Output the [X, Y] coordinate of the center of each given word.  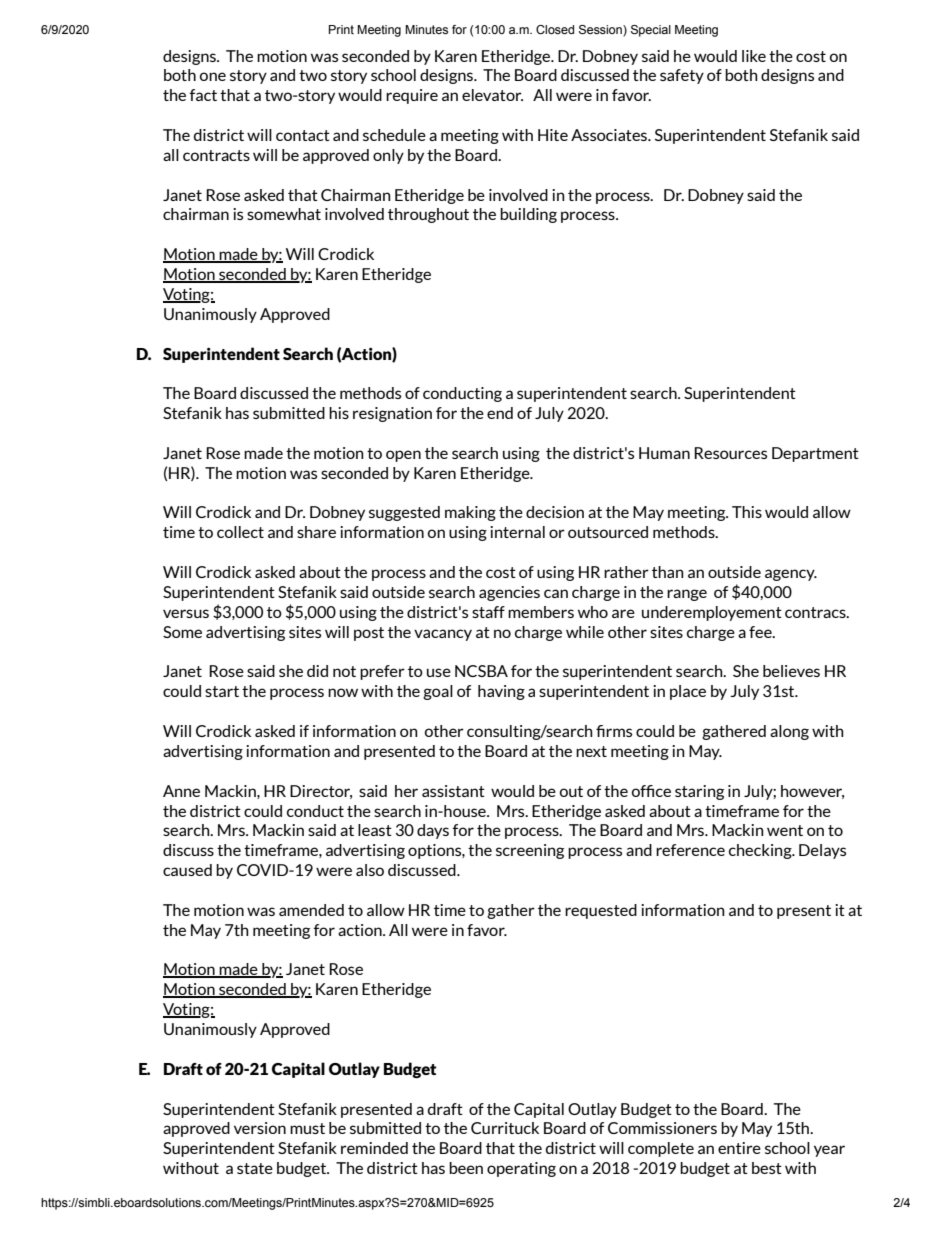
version [260, 1128]
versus [186, 613]
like [754, 56]
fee [761, 632]
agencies [509, 593]
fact [203, 95]
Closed [555, 29]
